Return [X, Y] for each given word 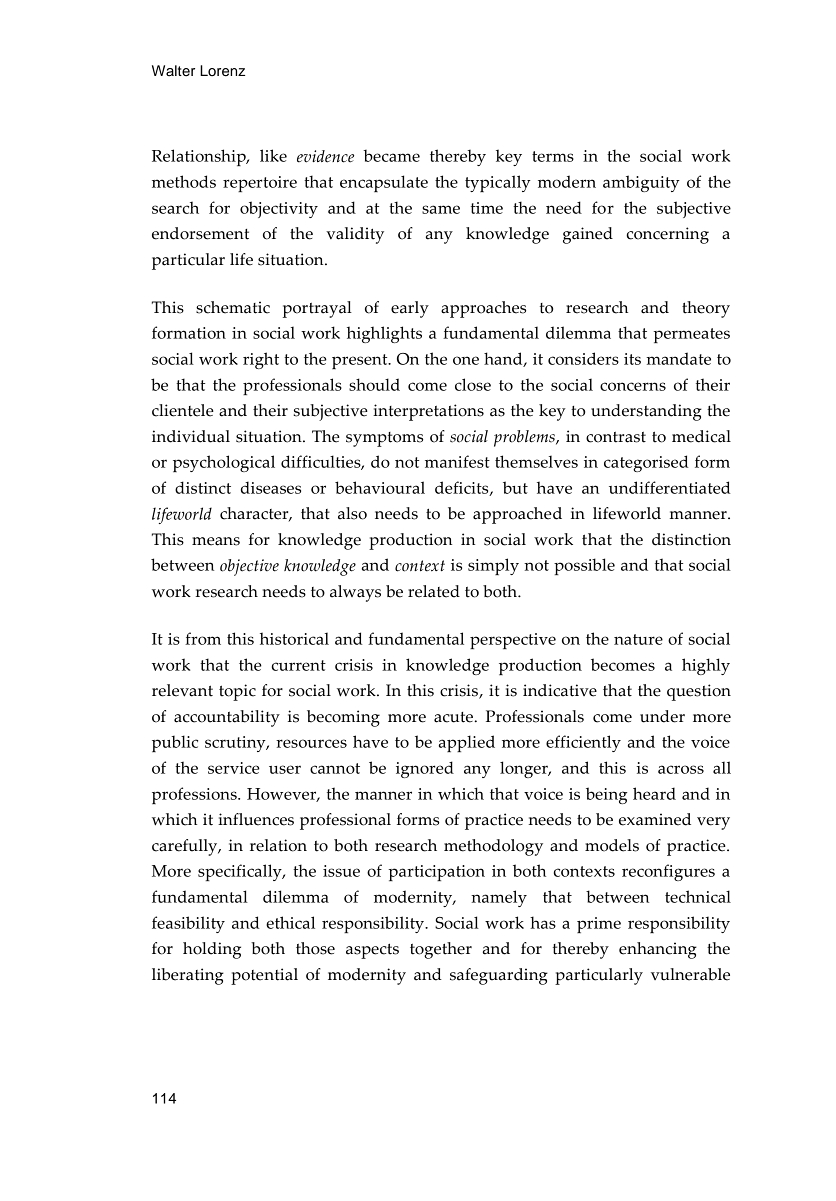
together [441, 950]
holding [212, 950]
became [391, 155]
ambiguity [641, 183]
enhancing [658, 950]
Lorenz [222, 71]
